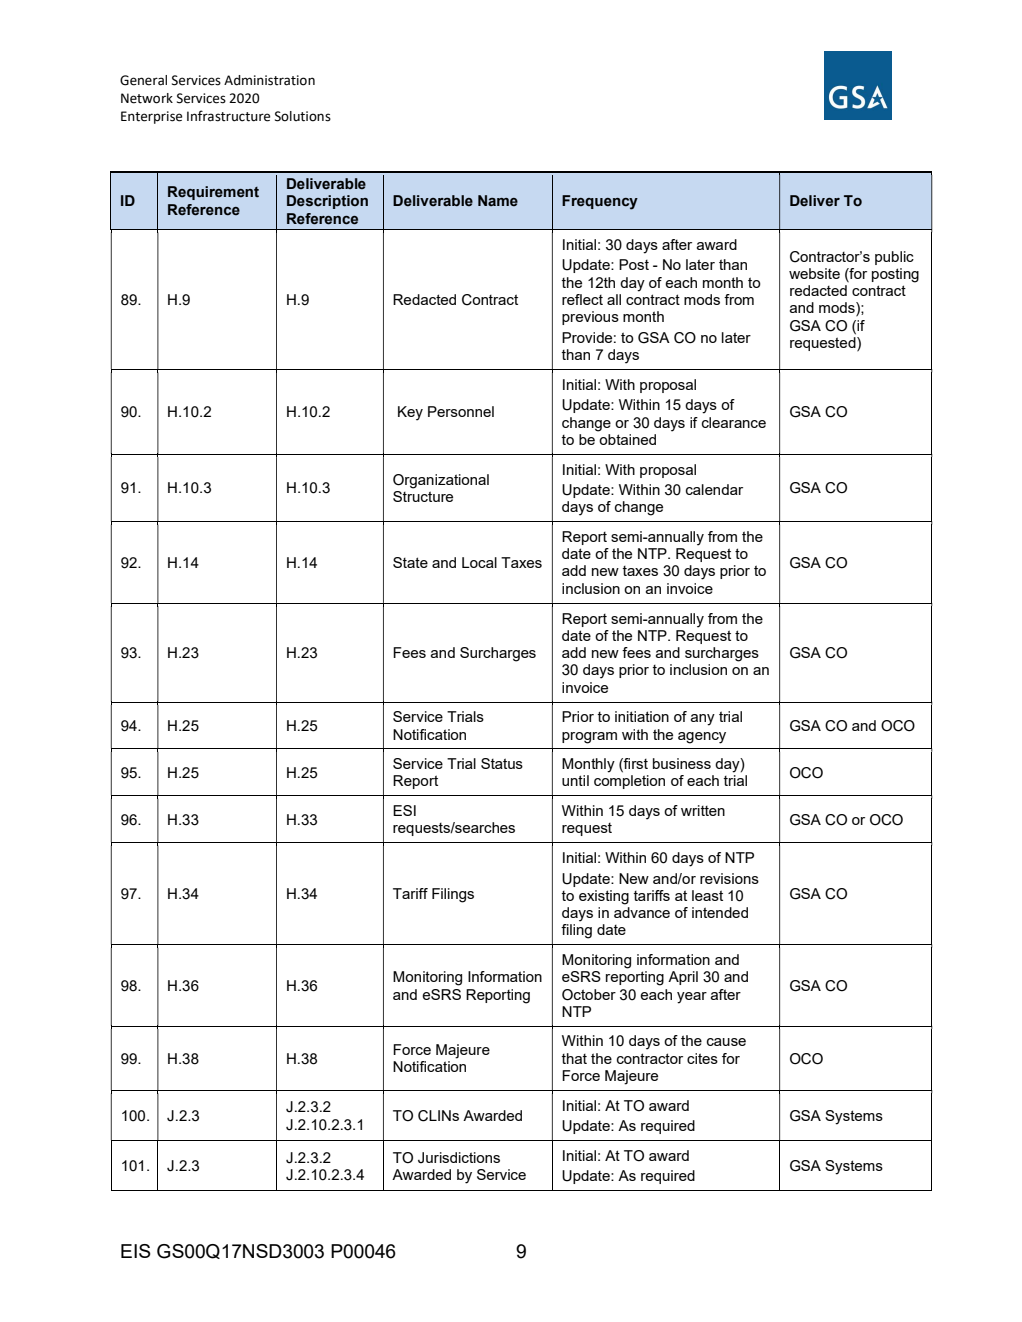  Describe the element at coordinates (814, 273) in the image. I see `website` at that location.
